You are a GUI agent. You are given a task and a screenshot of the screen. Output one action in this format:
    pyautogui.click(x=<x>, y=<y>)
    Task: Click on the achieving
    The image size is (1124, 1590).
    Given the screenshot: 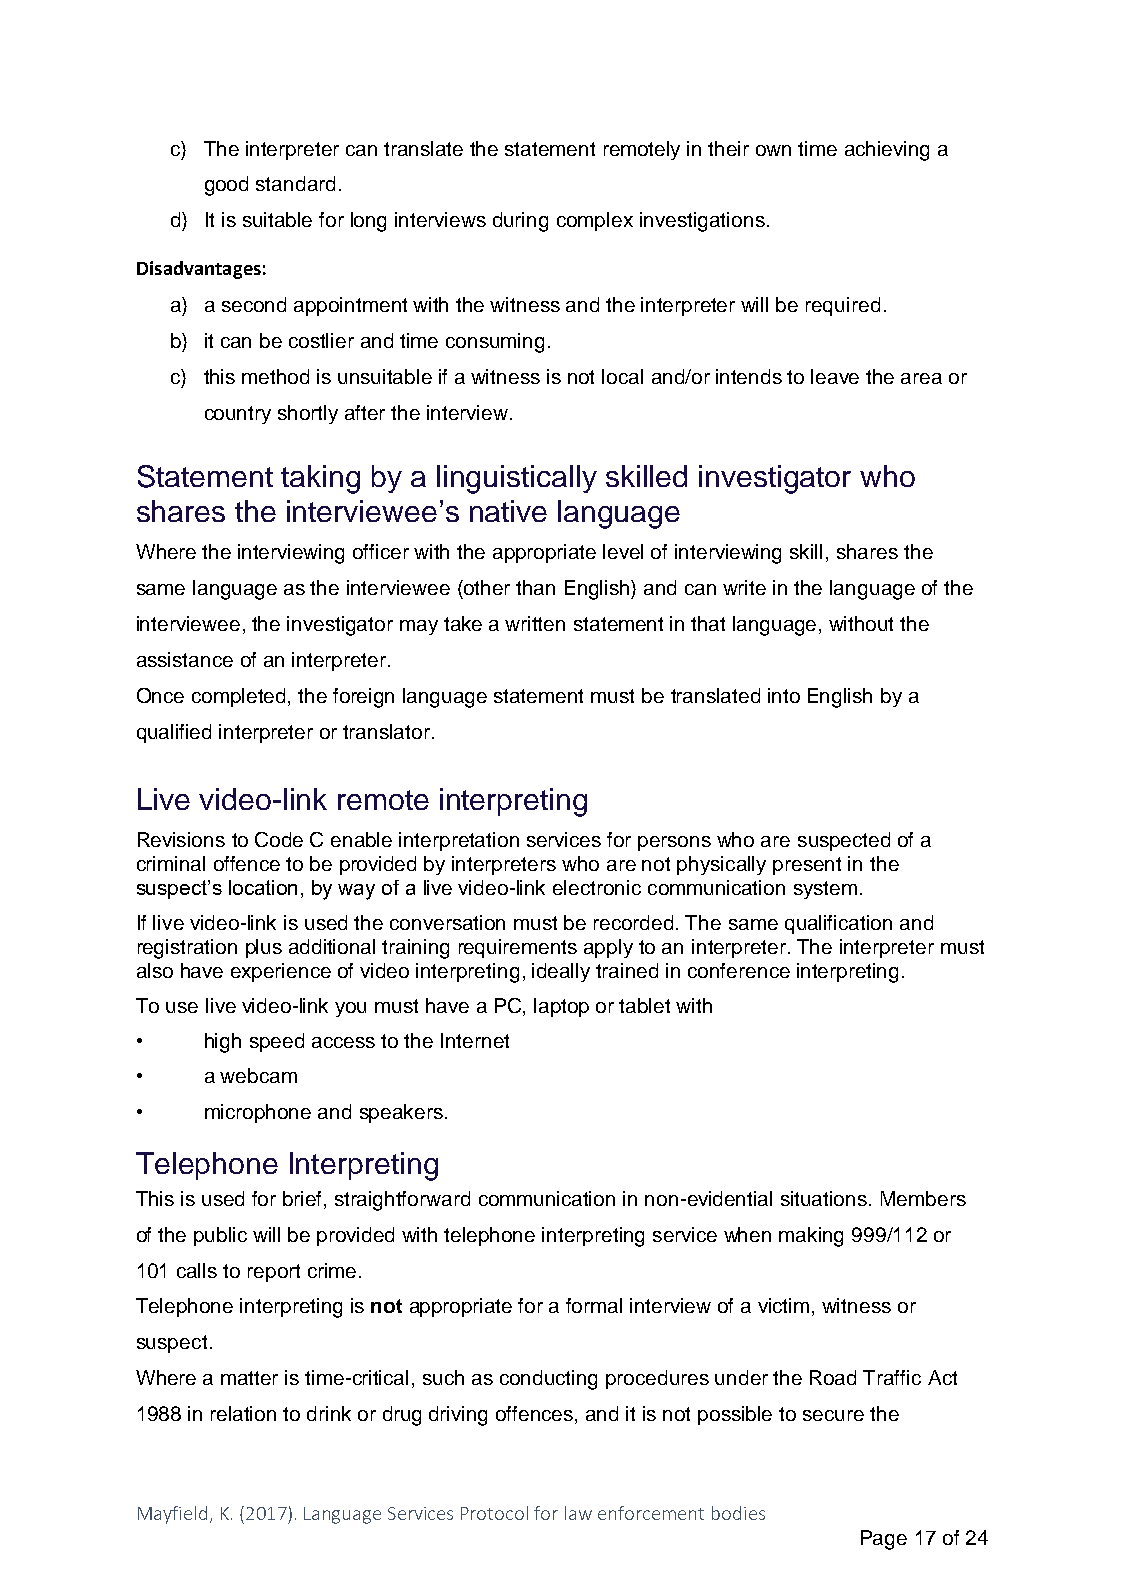 What is the action you would take?
    pyautogui.click(x=887, y=151)
